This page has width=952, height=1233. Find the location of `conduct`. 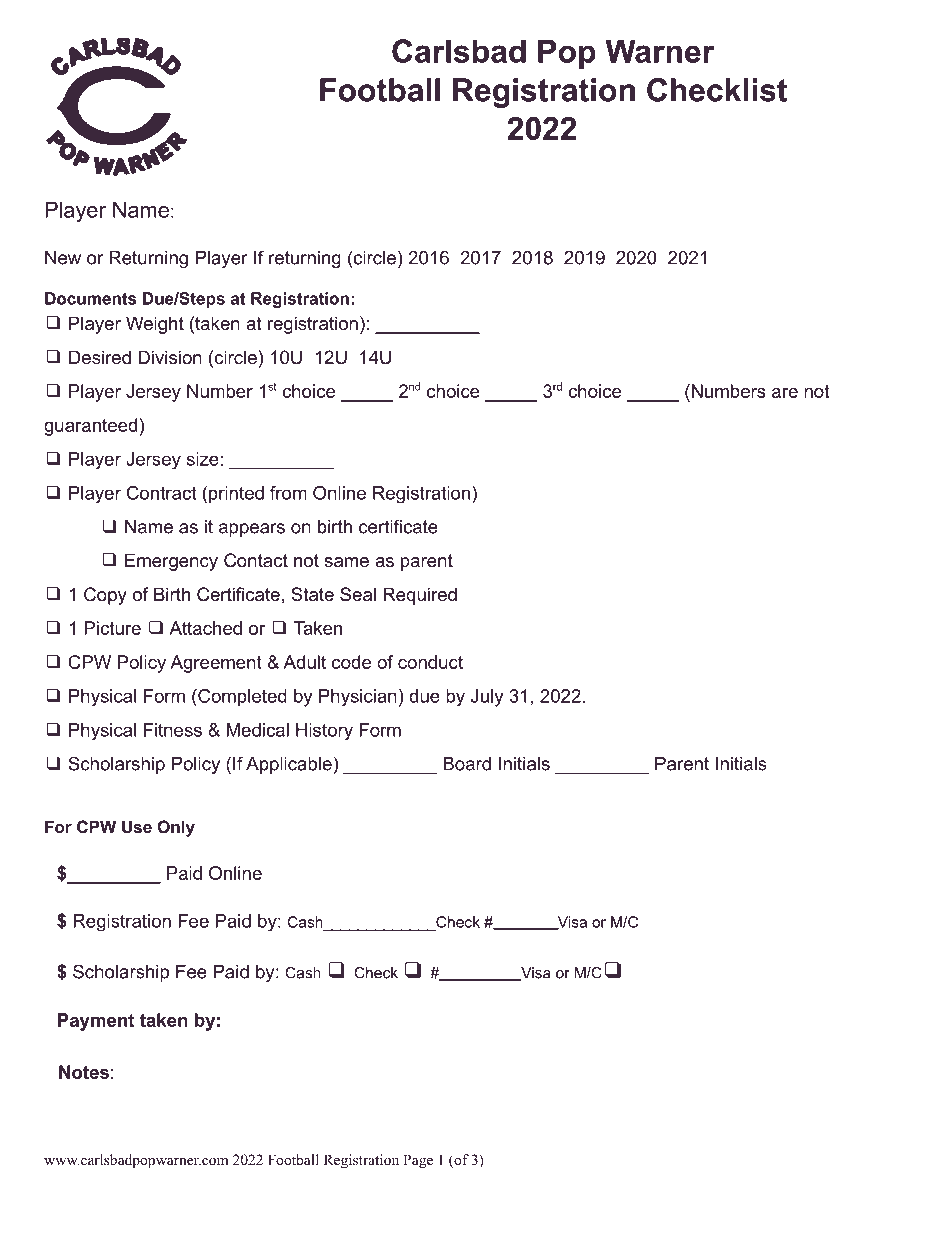

conduct is located at coordinates (430, 662).
